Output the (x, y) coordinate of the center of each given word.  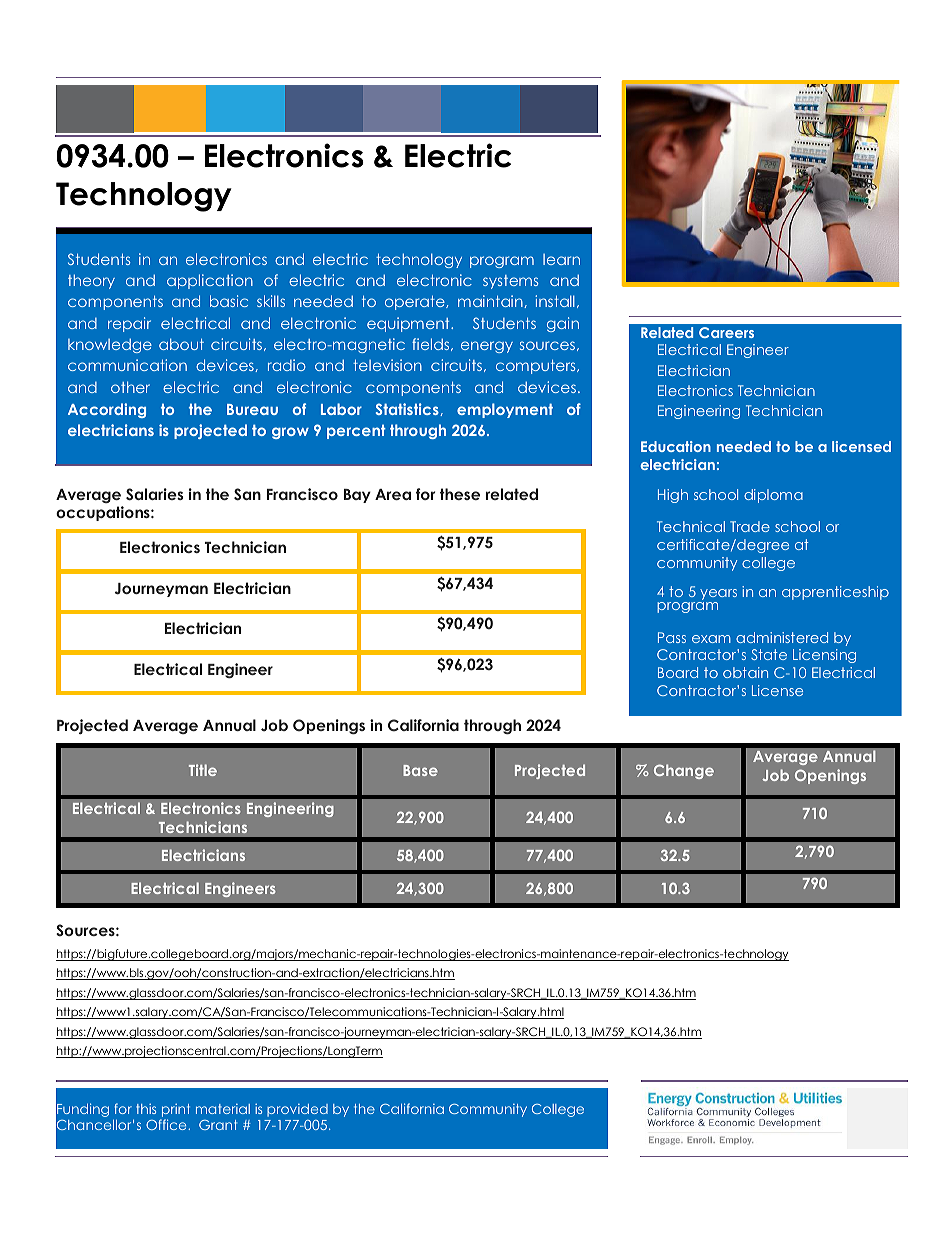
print (176, 1110)
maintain (491, 301)
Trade (750, 526)
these (460, 494)
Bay (357, 496)
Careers (726, 332)
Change (684, 771)
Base (420, 770)
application (210, 281)
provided (297, 1110)
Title (203, 770)
